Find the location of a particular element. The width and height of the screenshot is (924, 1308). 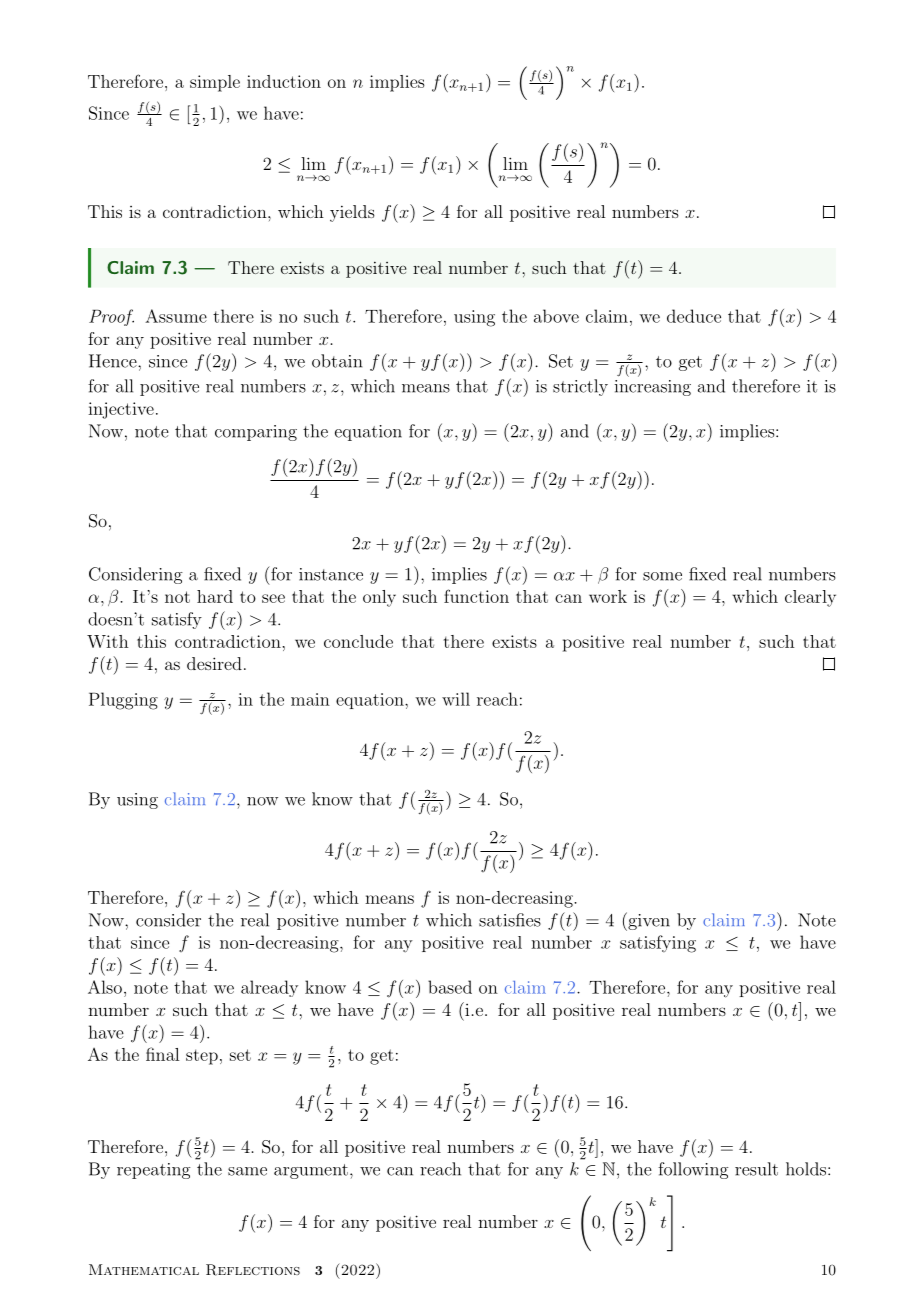

yields is located at coordinates (352, 213).
